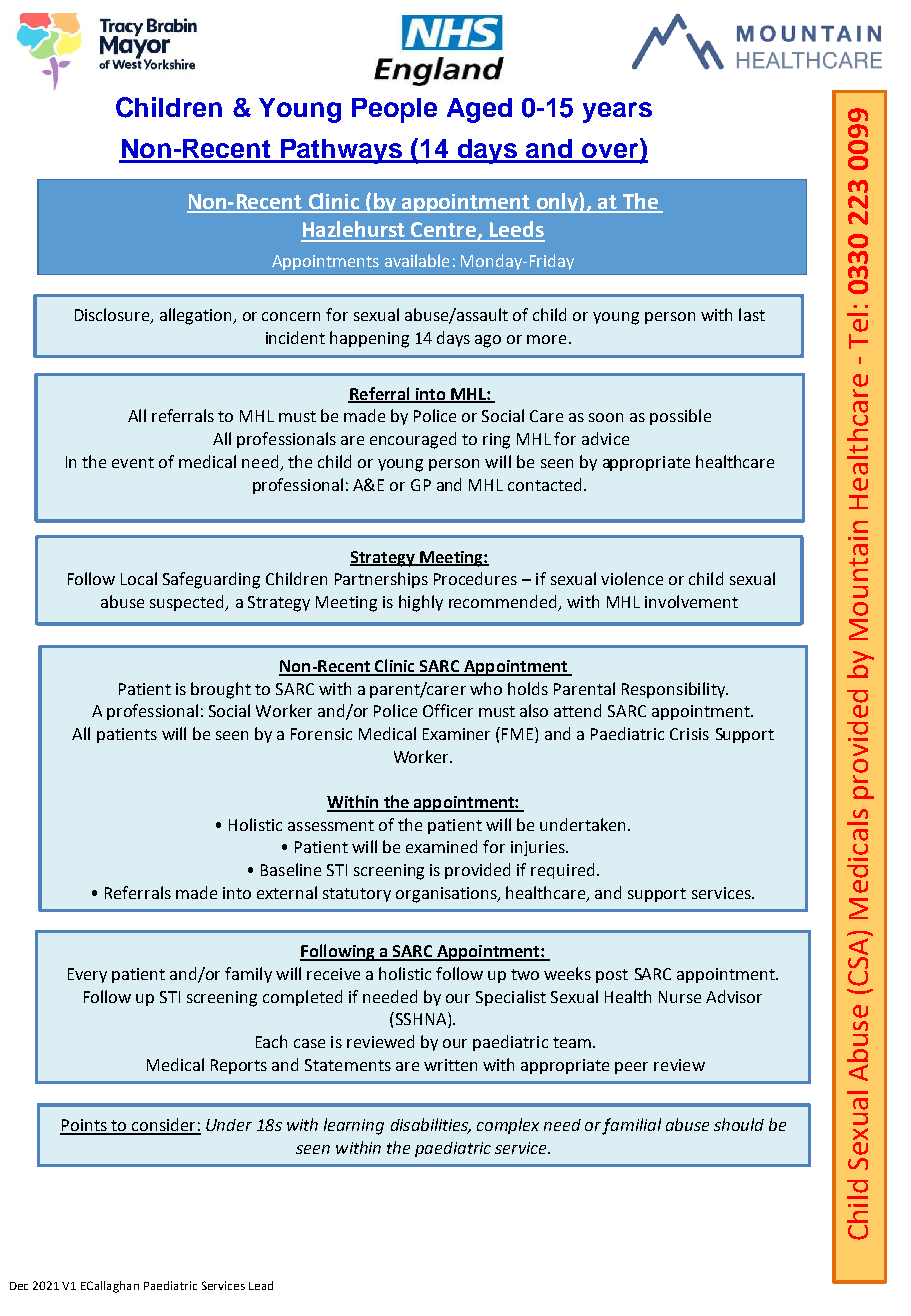 The image size is (911, 1316). I want to click on Lead, so click(261, 1285).
